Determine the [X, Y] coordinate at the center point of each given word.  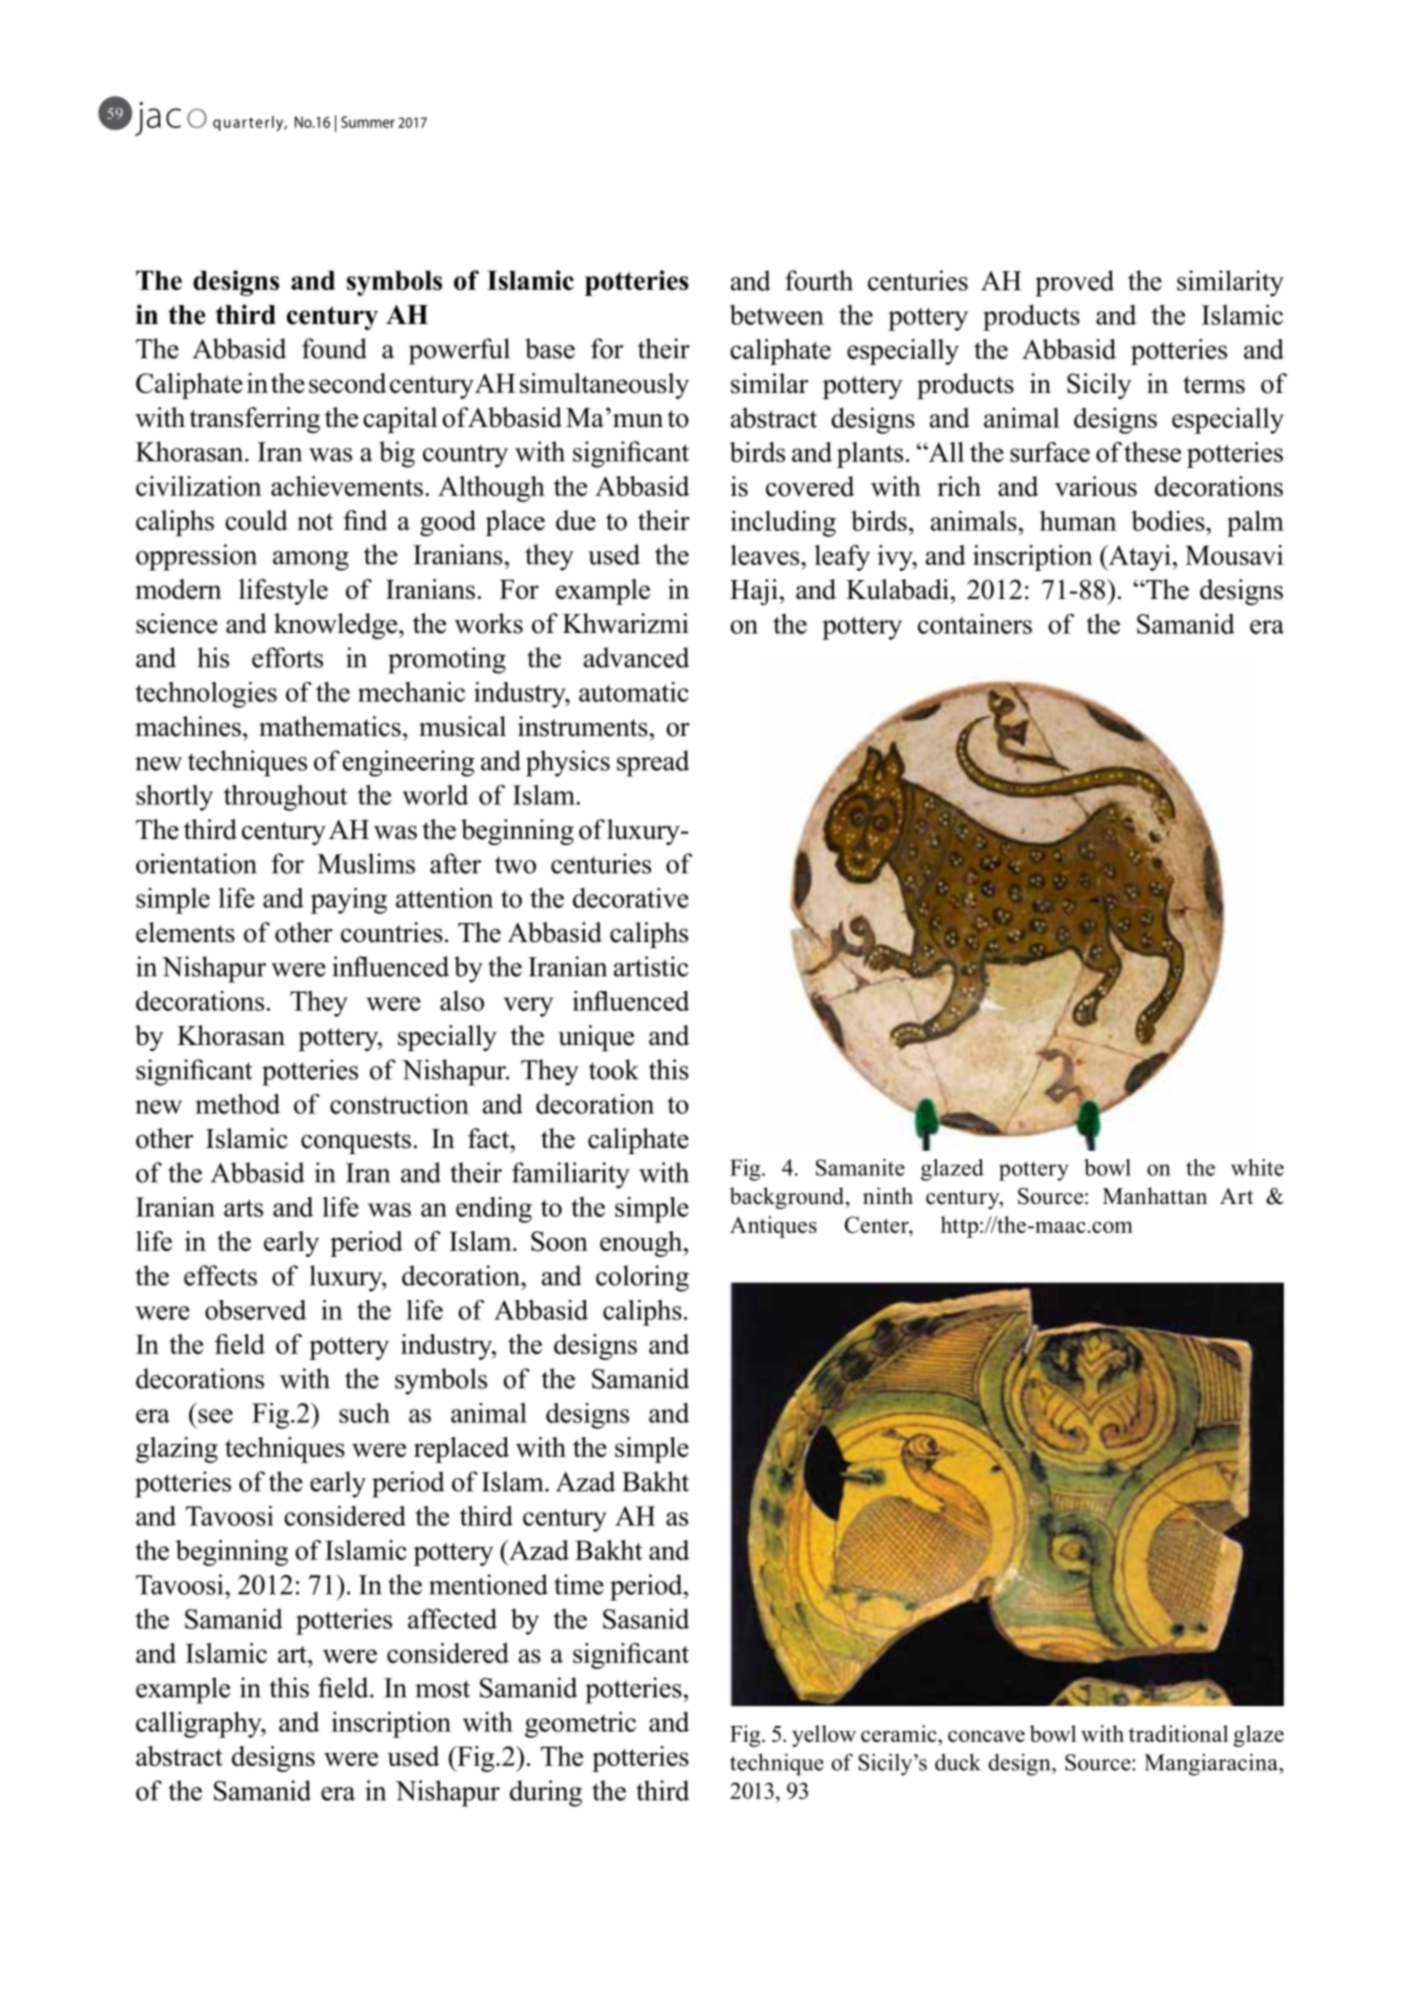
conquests [356, 1142]
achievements [347, 486]
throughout [286, 798]
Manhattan [1155, 1195]
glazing [177, 1450]
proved [1074, 283]
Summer [368, 122]
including [783, 523]
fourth [819, 280]
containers [975, 623]
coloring [642, 1278]
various [1096, 486]
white [1257, 1167]
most [442, 1689]
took [614, 1069]
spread [653, 763]
